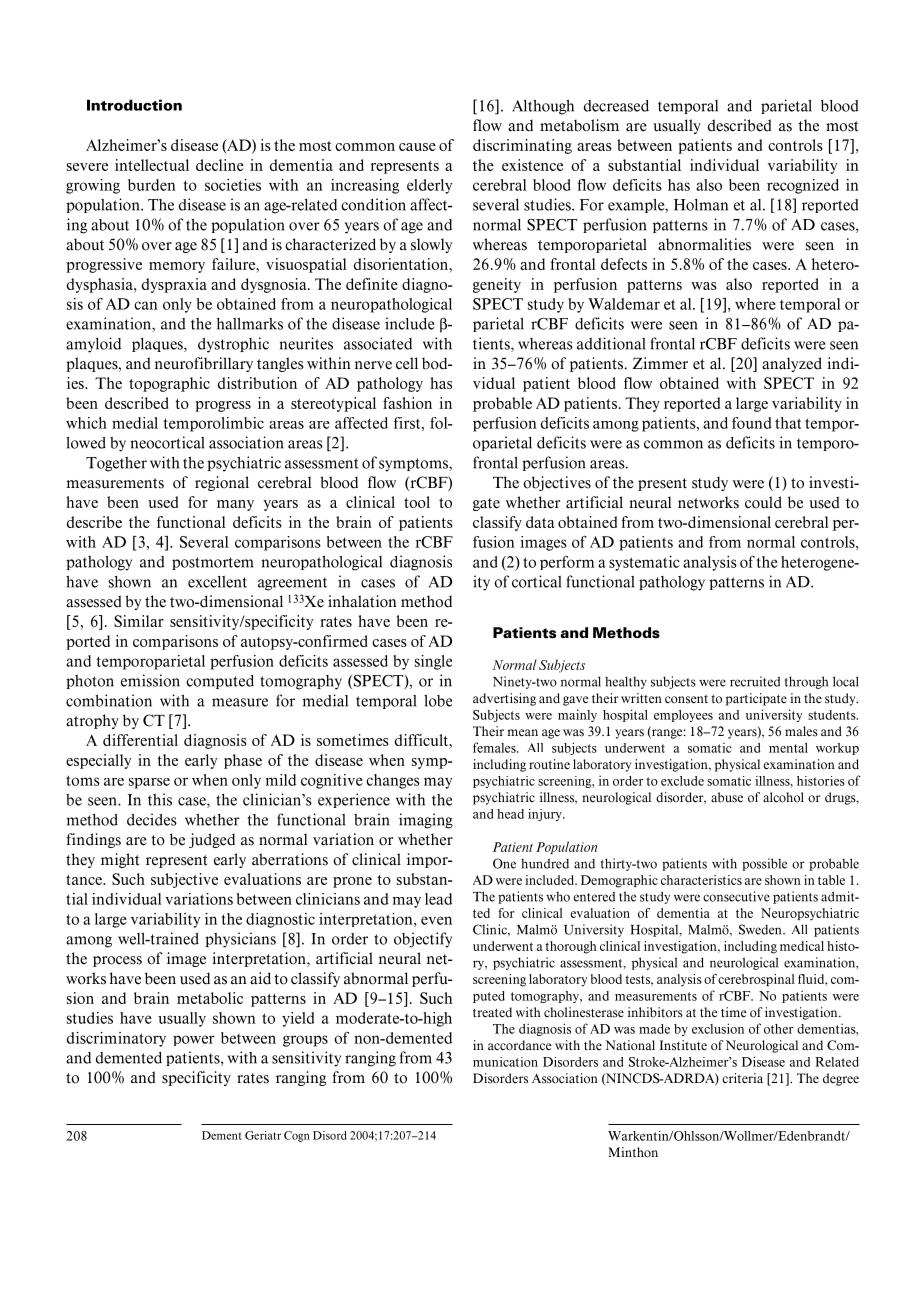  What do you see at coordinates (152, 165) in the screenshot?
I see `intellectual` at bounding box center [152, 165].
